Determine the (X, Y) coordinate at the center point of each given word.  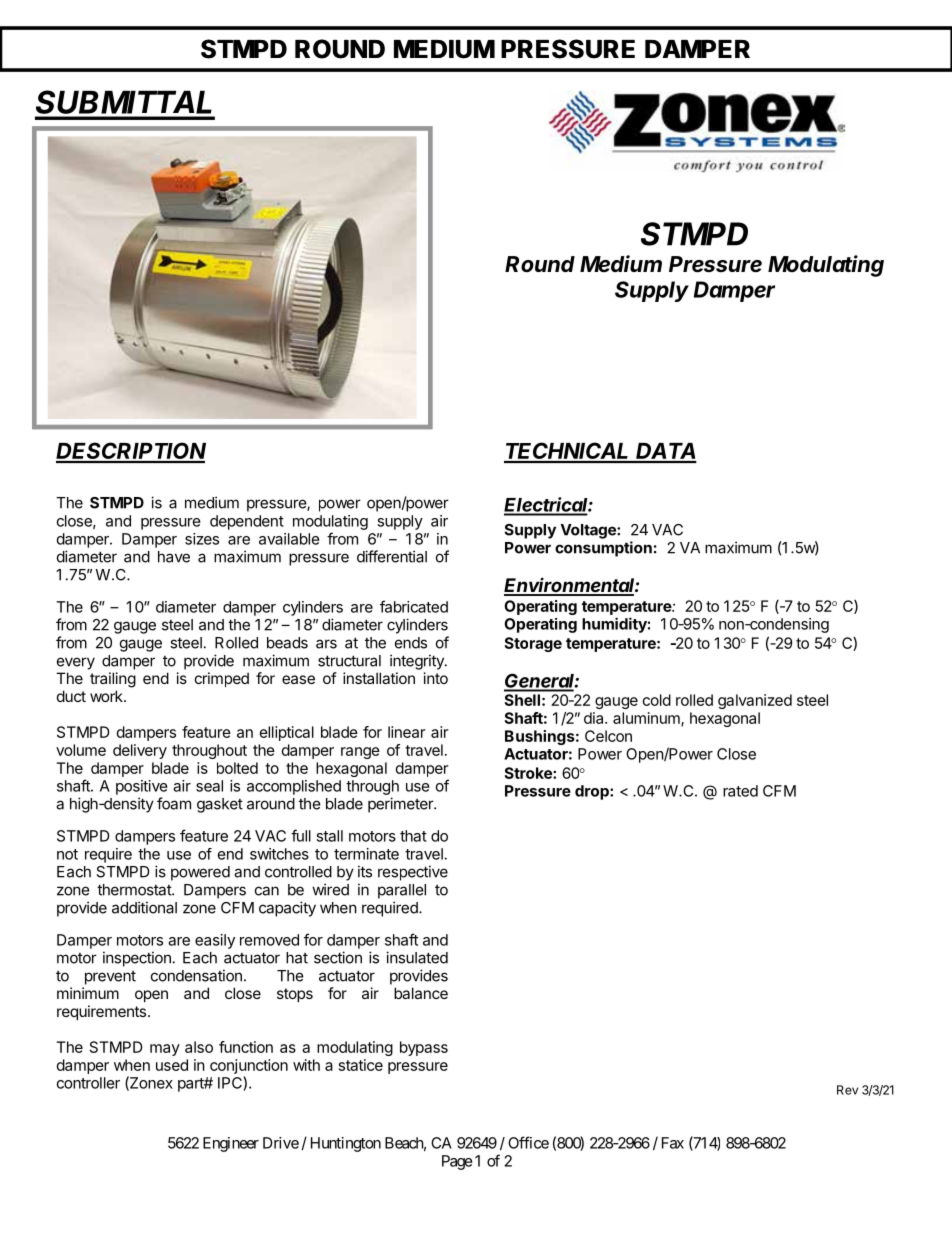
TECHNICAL (568, 452)
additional (144, 907)
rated (740, 791)
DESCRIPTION (131, 452)
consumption (603, 549)
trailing (113, 680)
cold (657, 700)
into (436, 678)
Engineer (231, 1144)
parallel (402, 891)
